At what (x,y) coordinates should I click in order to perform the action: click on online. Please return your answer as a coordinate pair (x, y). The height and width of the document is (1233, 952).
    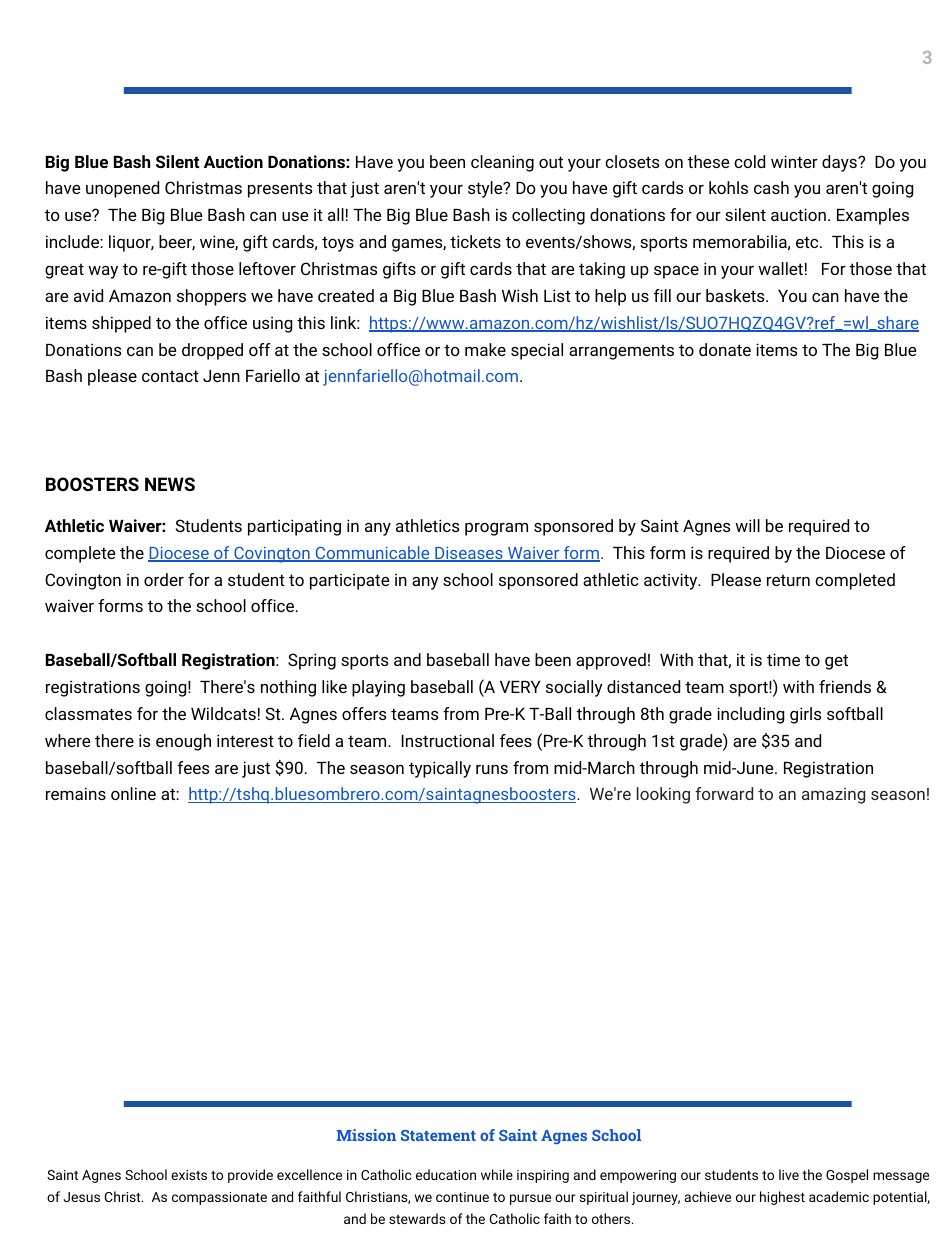
    Looking at the image, I should click on (133, 793).
